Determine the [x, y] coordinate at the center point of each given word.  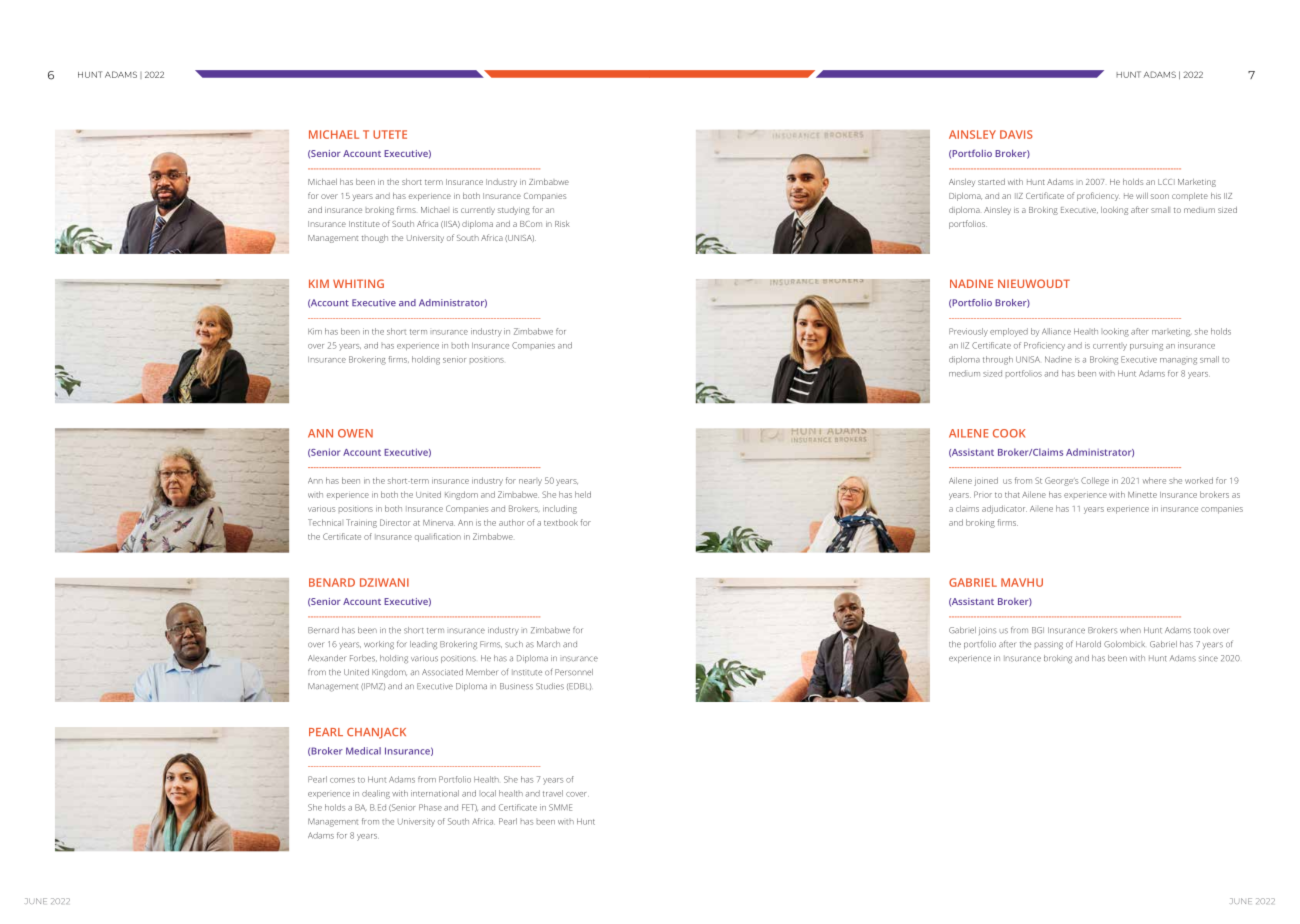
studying [514, 211]
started [991, 182]
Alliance [1056, 331]
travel [553, 793]
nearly [530, 482]
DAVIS [1016, 134]
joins [987, 631]
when [1130, 630]
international [435, 793]
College [1095, 481]
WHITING [358, 283]
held [583, 494]
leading [423, 645]
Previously [968, 332]
